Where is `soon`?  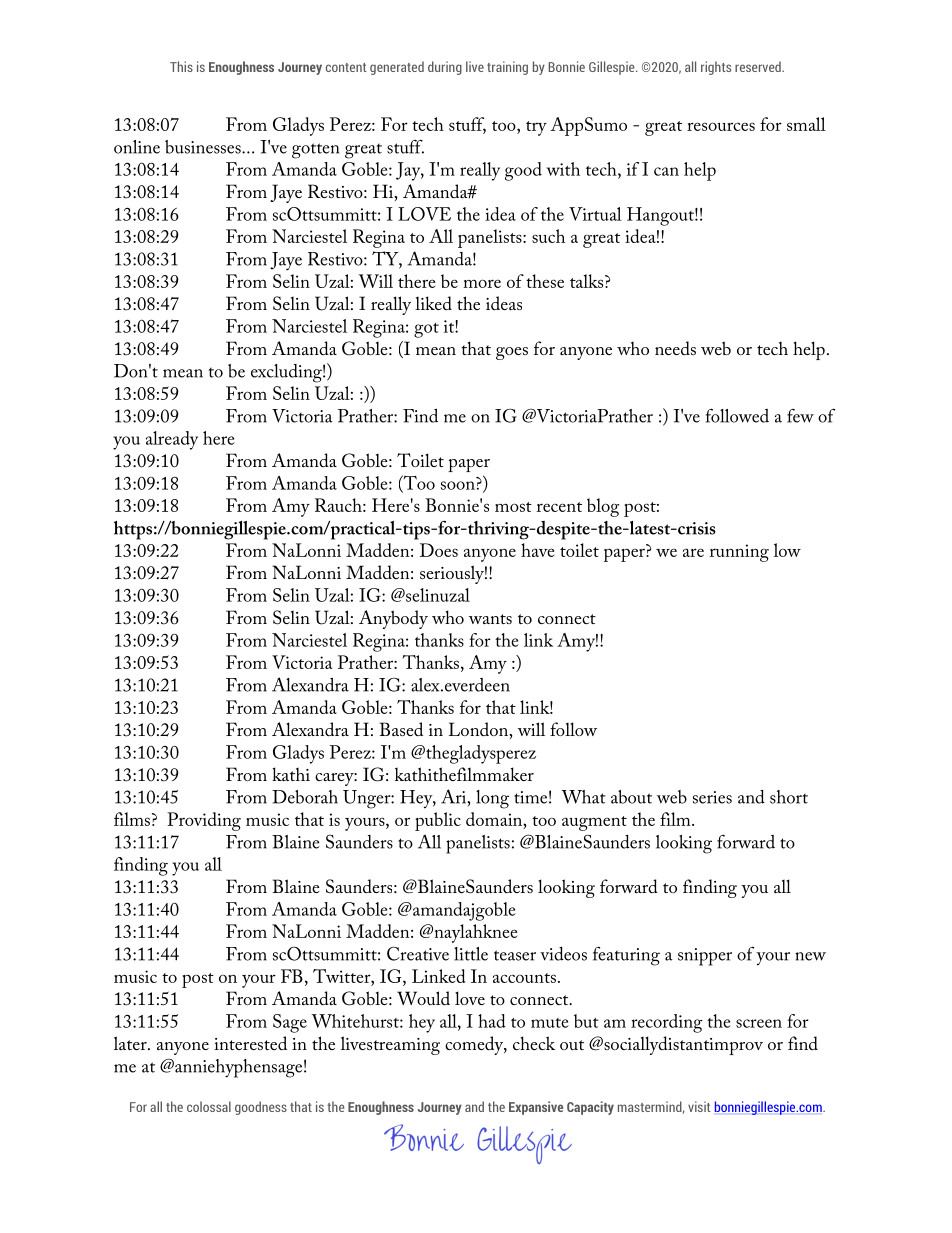
soon is located at coordinates (458, 485).
